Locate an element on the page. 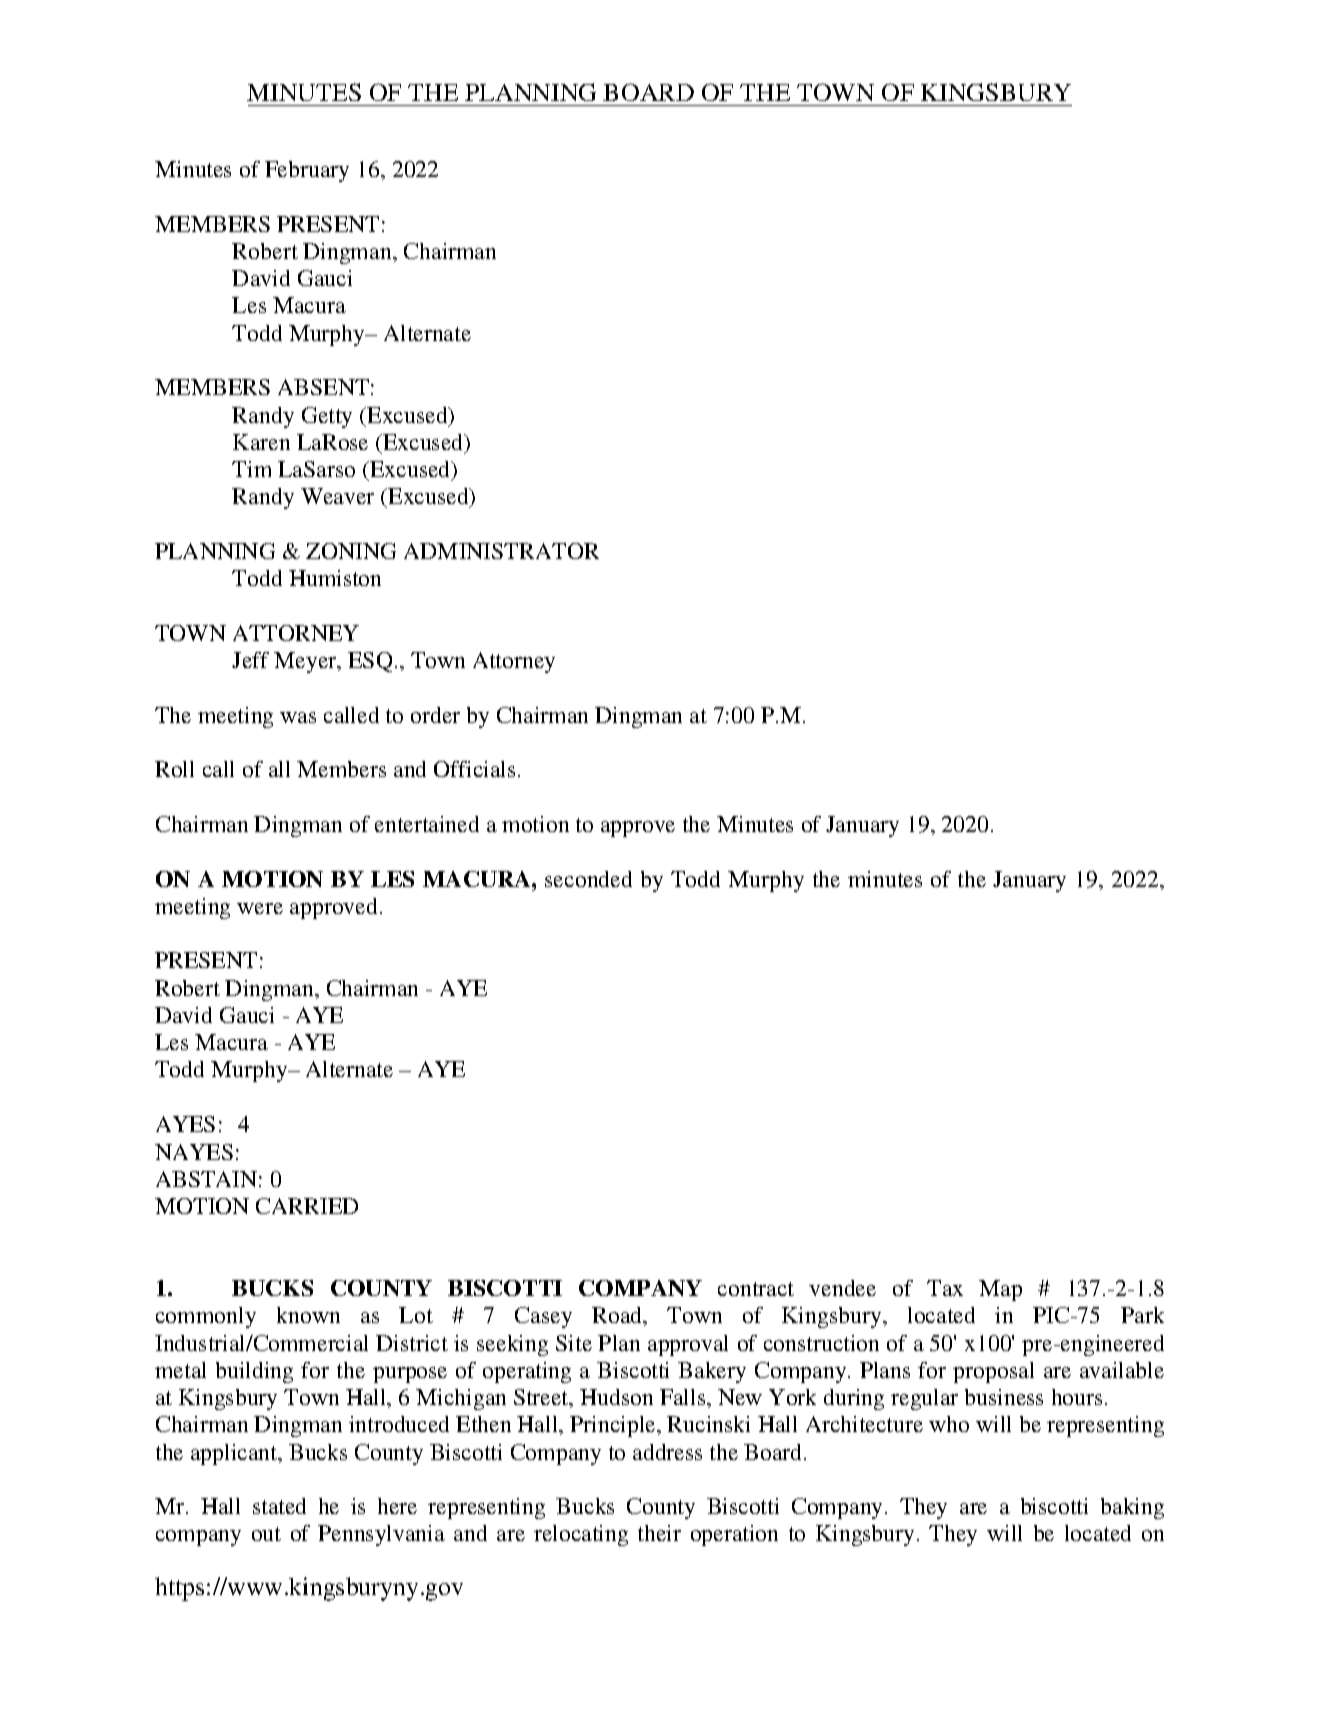 Image resolution: width=1320 pixels, height=1709 pixels. Getty is located at coordinates (327, 417).
